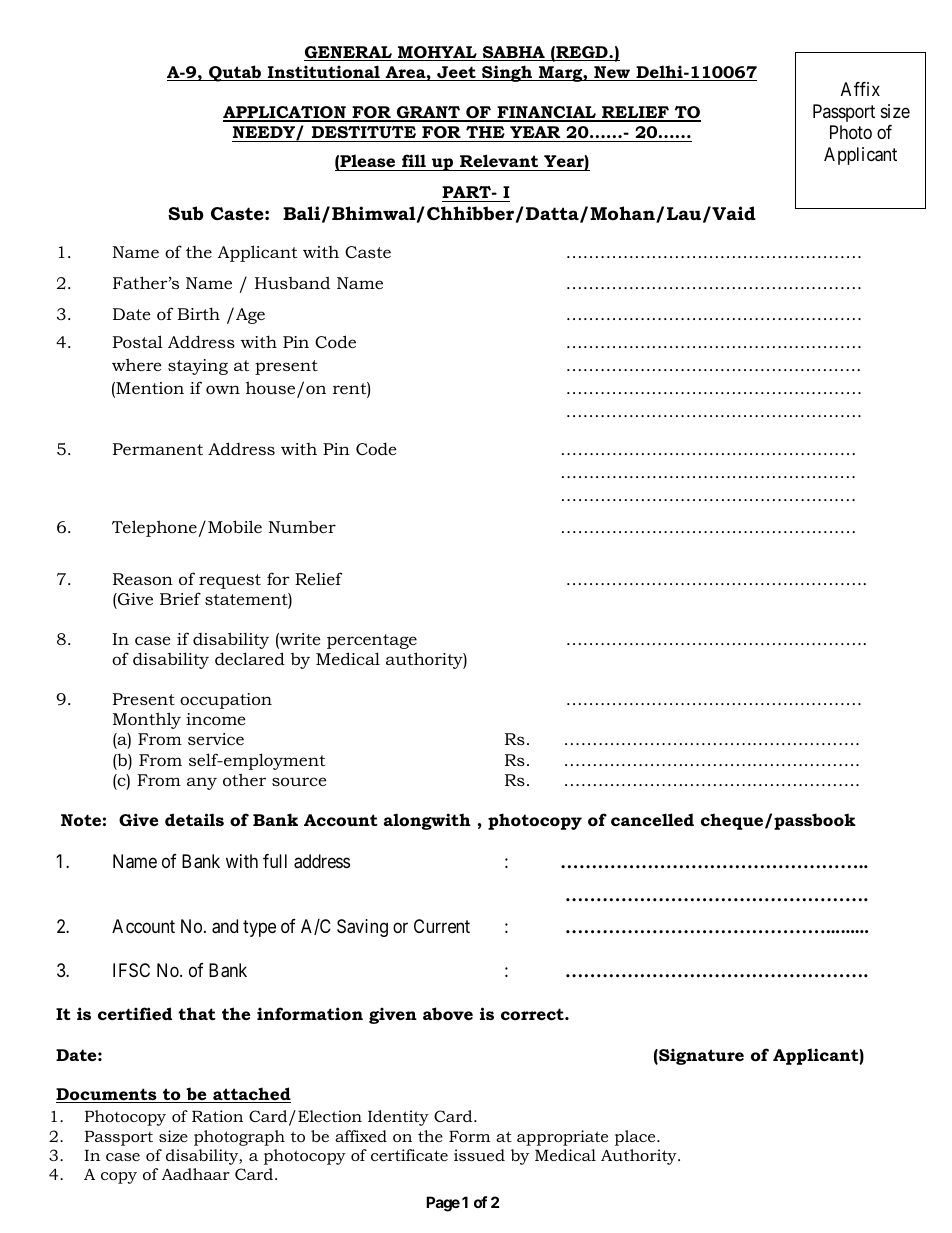  Describe the element at coordinates (636, 1138) in the screenshot. I see `place` at that location.
